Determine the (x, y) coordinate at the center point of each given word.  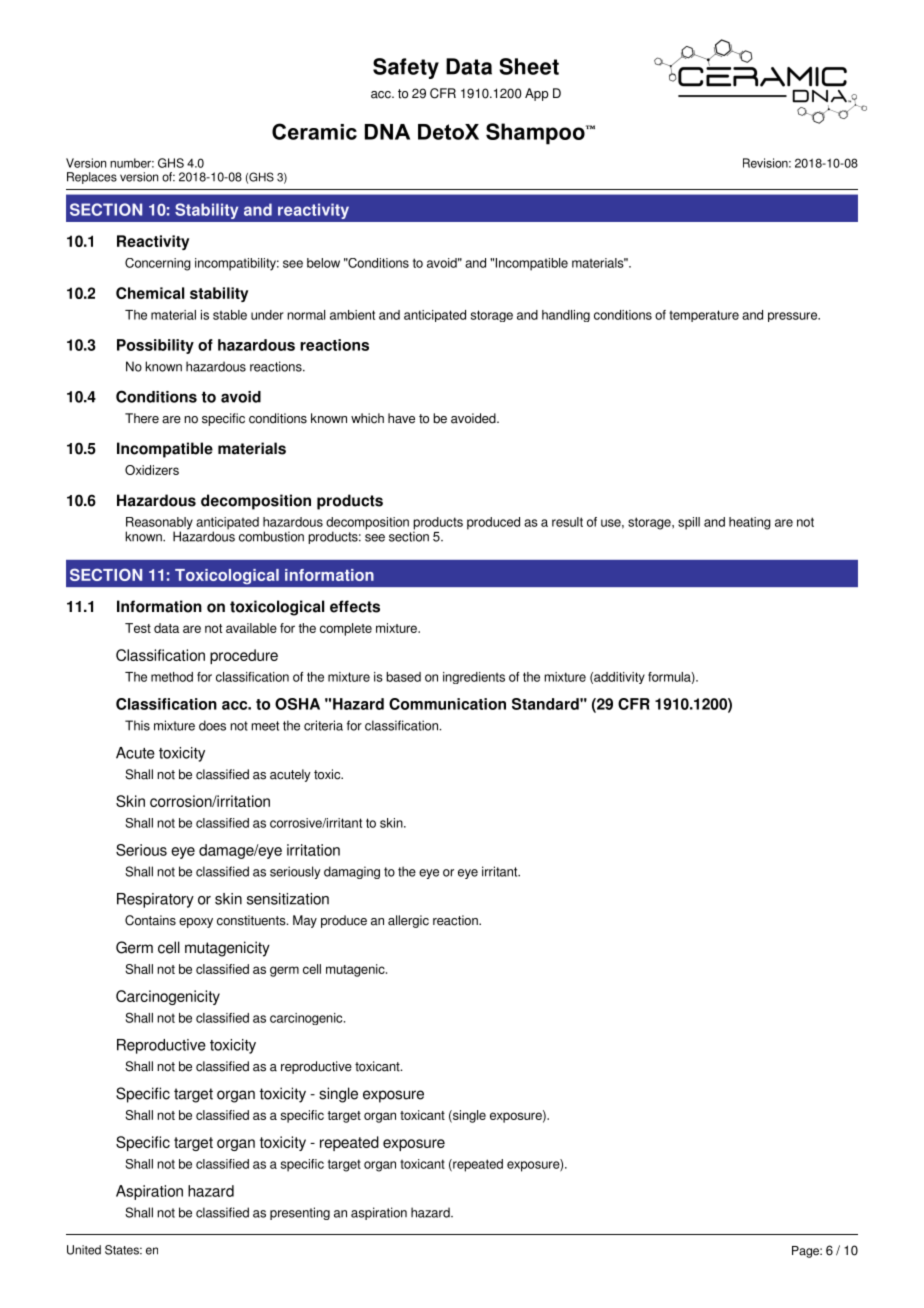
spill (689, 523)
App (537, 94)
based (403, 677)
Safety (406, 68)
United (84, 1250)
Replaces (92, 178)
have (401, 418)
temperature (704, 316)
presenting (300, 1213)
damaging (352, 872)
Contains (150, 920)
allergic (408, 921)
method (172, 677)
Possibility (155, 346)
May (305, 921)
